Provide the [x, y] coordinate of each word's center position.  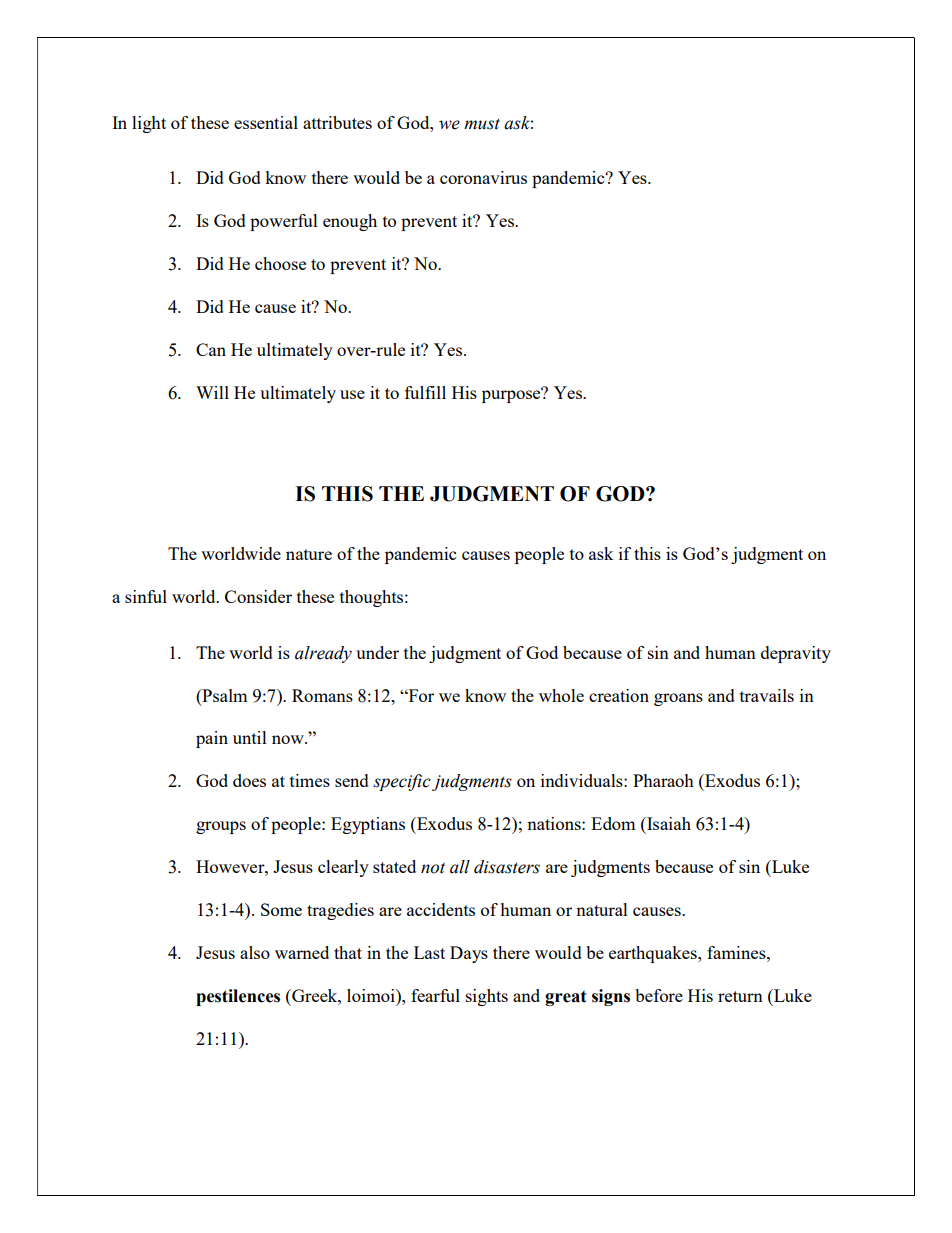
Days [469, 954]
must [482, 124]
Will [212, 392]
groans [678, 699]
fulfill [425, 392]
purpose [512, 395]
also [255, 952]
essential [266, 122]
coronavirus [483, 177]
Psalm [223, 695]
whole [561, 695]
